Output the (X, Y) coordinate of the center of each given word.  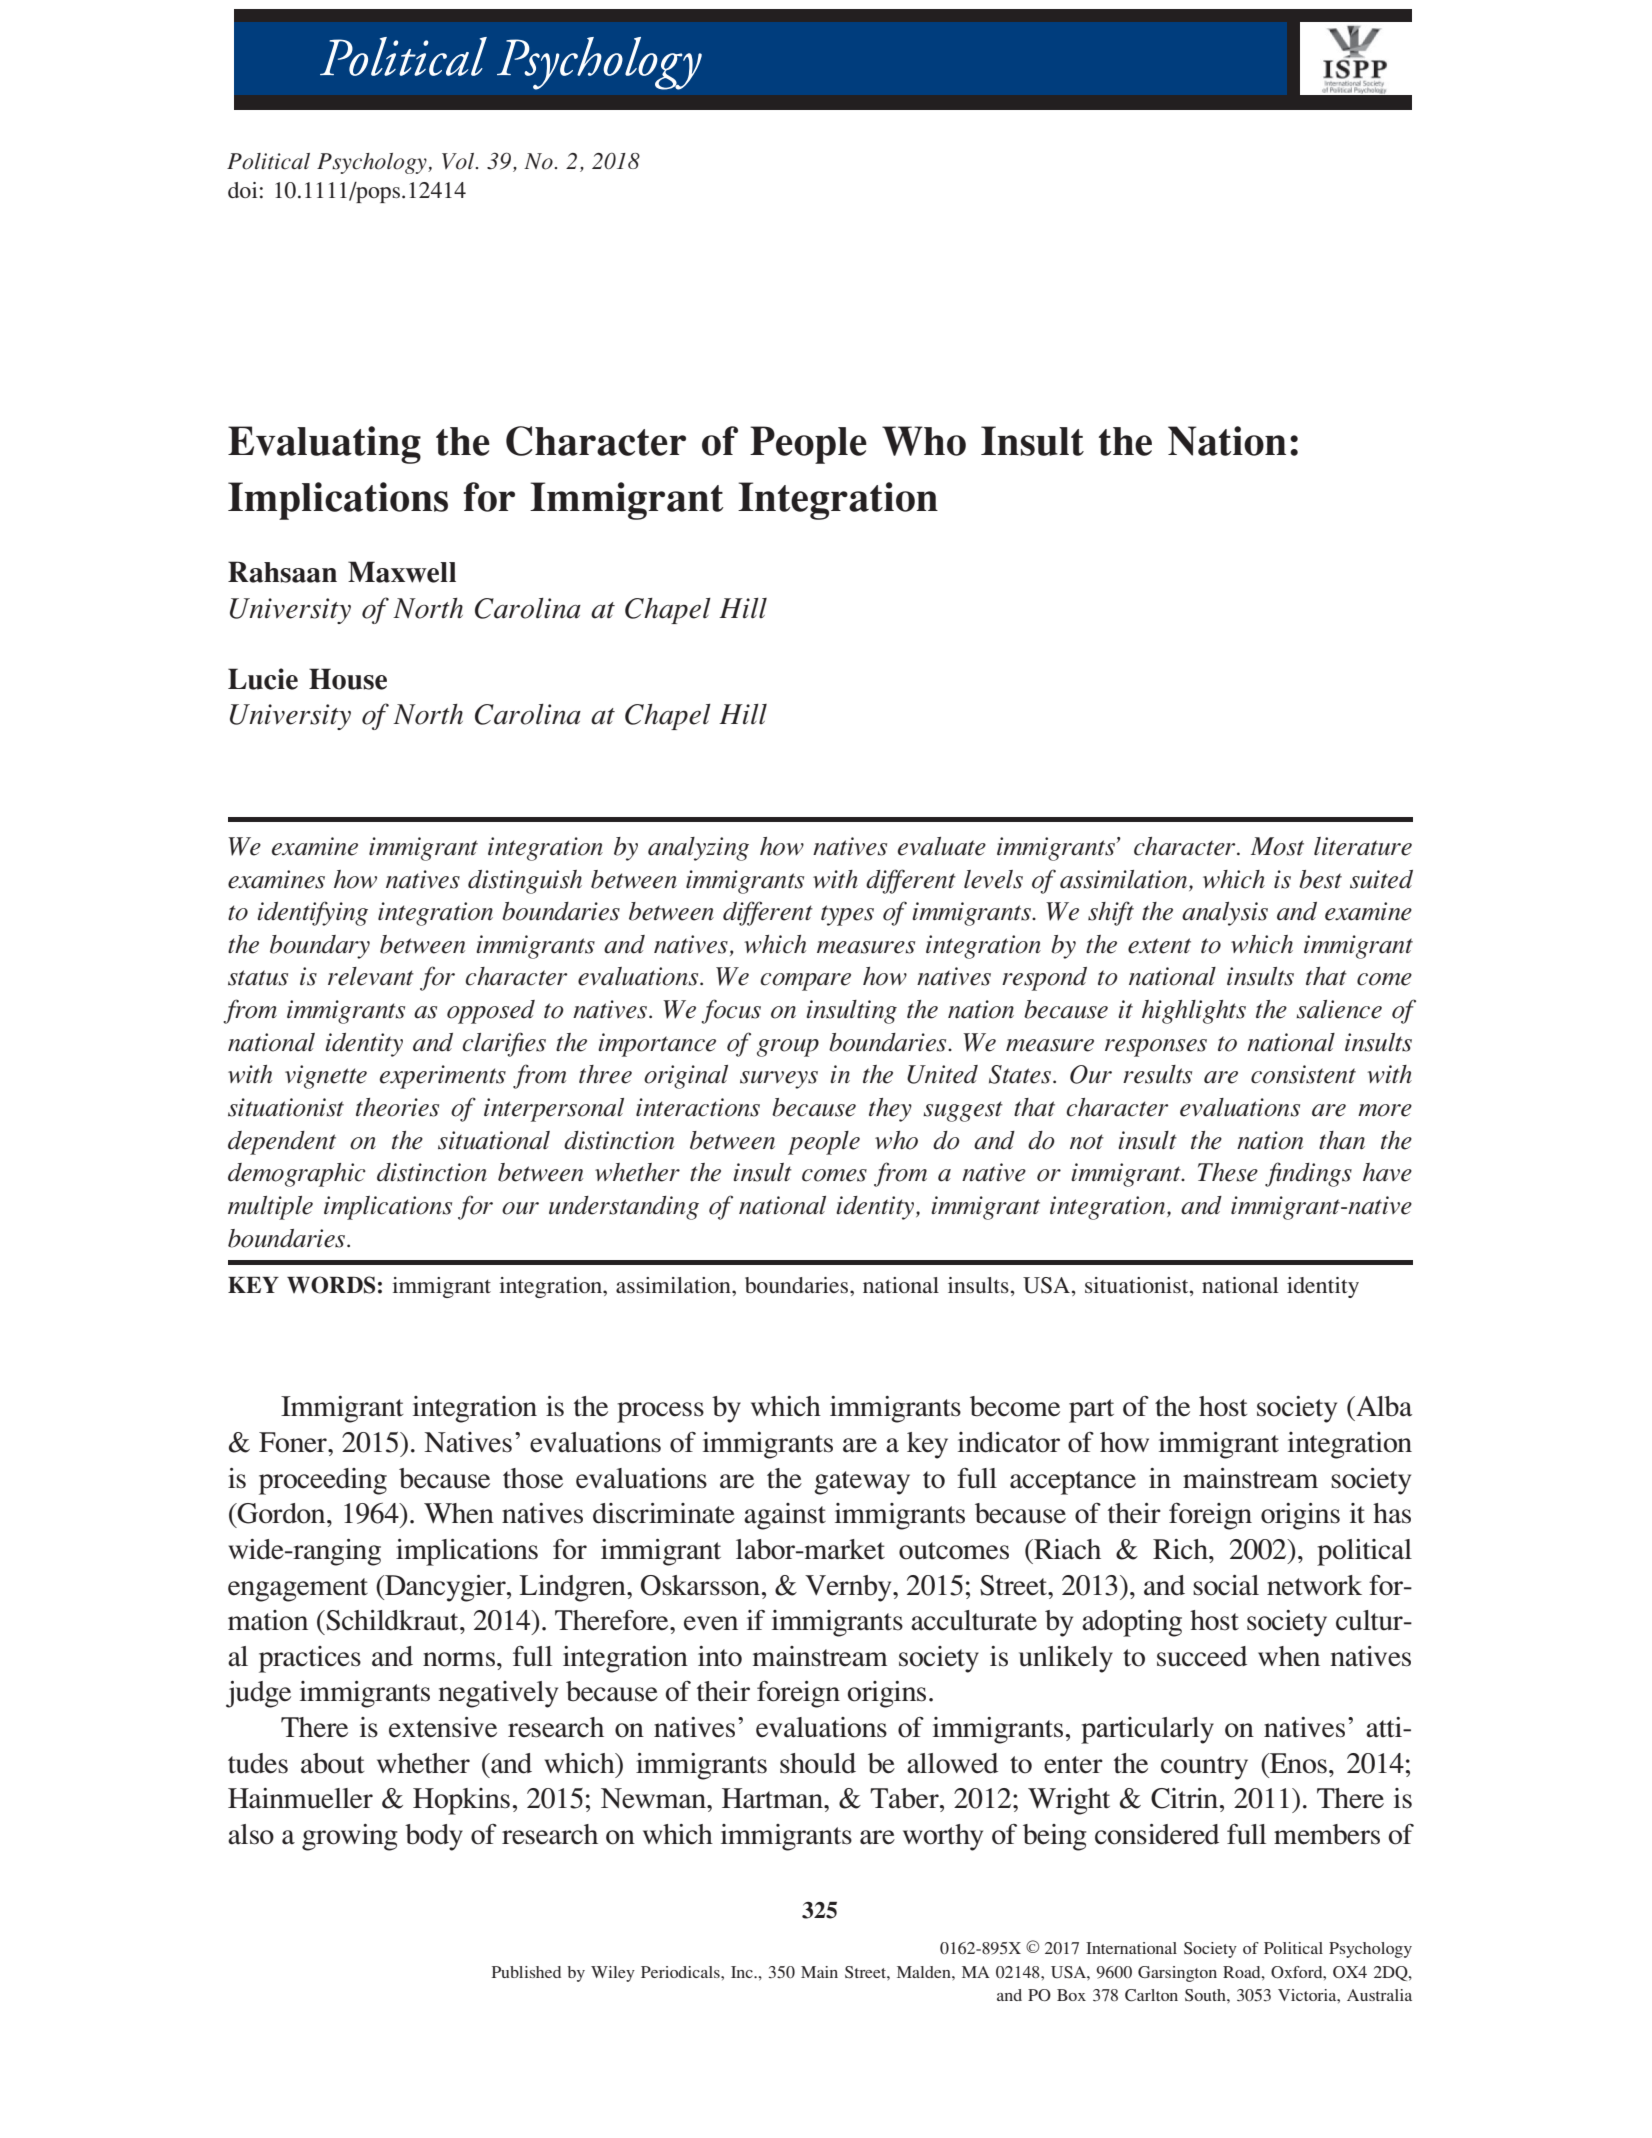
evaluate (942, 846)
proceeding (323, 1481)
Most (1277, 846)
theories (397, 1107)
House (348, 679)
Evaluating (324, 445)
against (785, 1516)
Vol (459, 161)
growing (350, 1837)
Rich (1181, 1549)
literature (1363, 846)
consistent (1303, 1074)
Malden (925, 1972)
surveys (779, 1080)
